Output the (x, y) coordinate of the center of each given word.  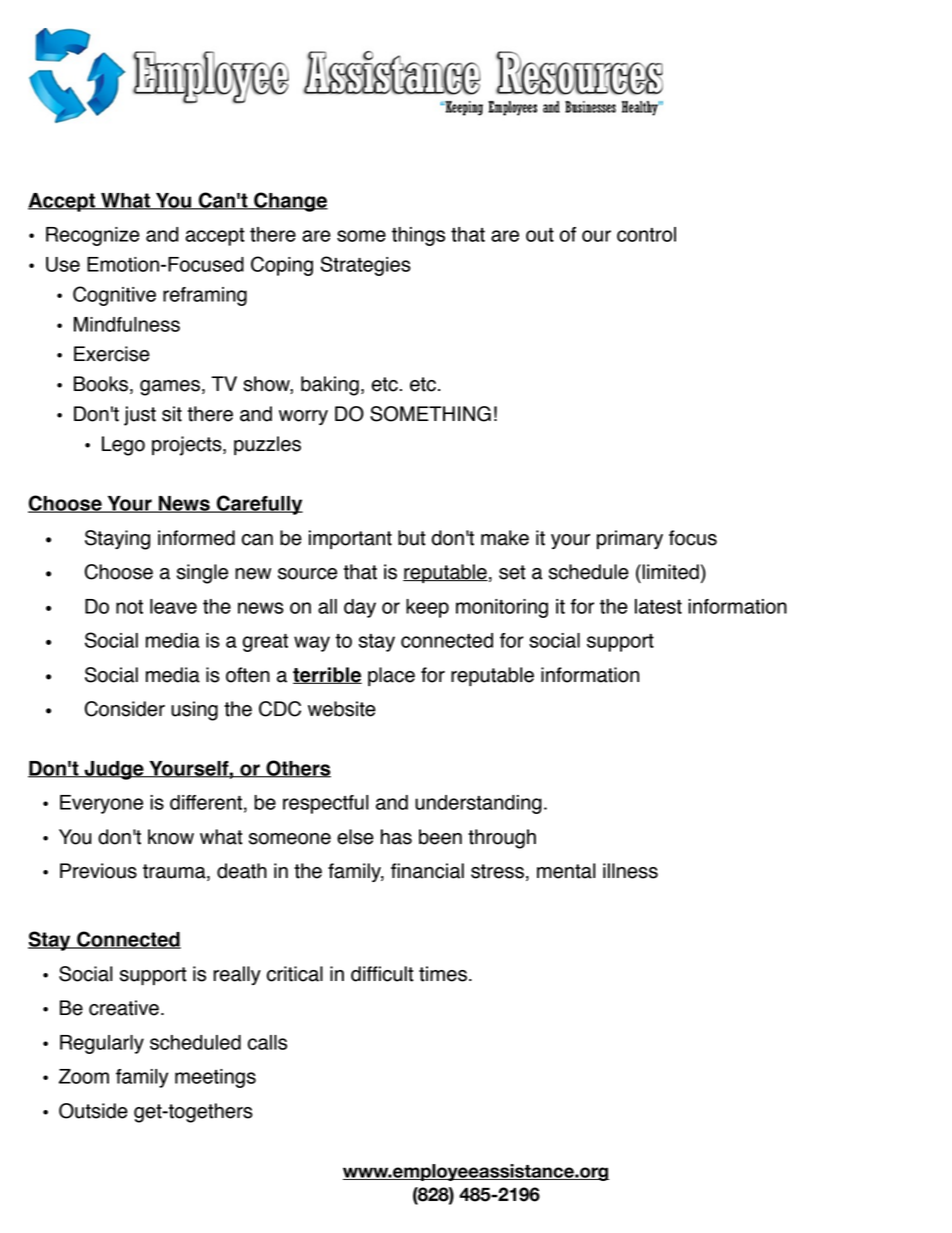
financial (427, 871)
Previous (98, 871)
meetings (215, 1078)
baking (330, 386)
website (342, 709)
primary (630, 539)
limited (669, 572)
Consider (125, 709)
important (350, 539)
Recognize (93, 236)
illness (630, 871)
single (202, 574)
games (170, 388)
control (646, 234)
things (418, 236)
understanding (478, 804)
